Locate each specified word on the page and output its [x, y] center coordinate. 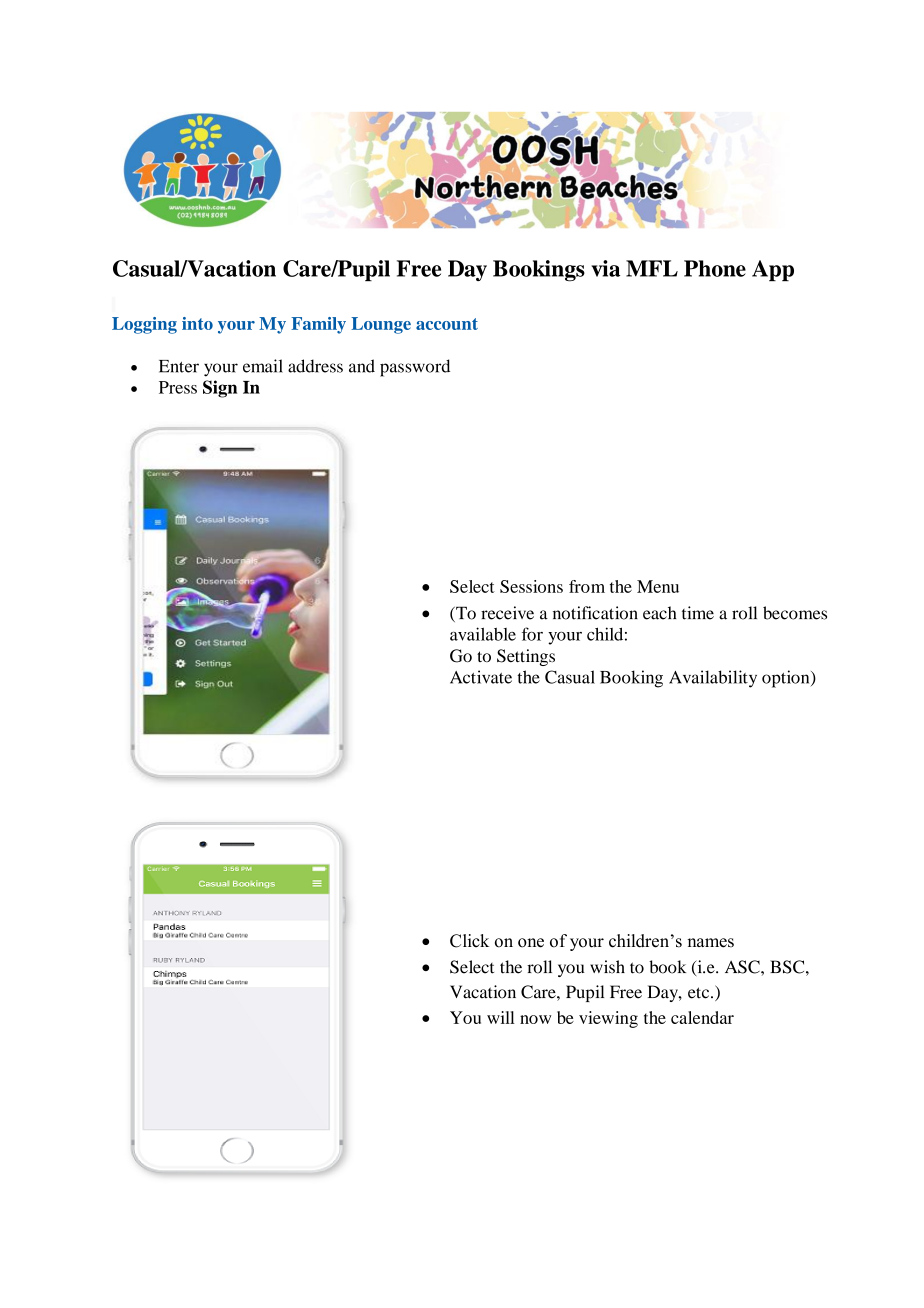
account [447, 324]
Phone [715, 268]
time [698, 613]
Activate [481, 677]
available [483, 634]
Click [469, 941]
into [197, 323]
